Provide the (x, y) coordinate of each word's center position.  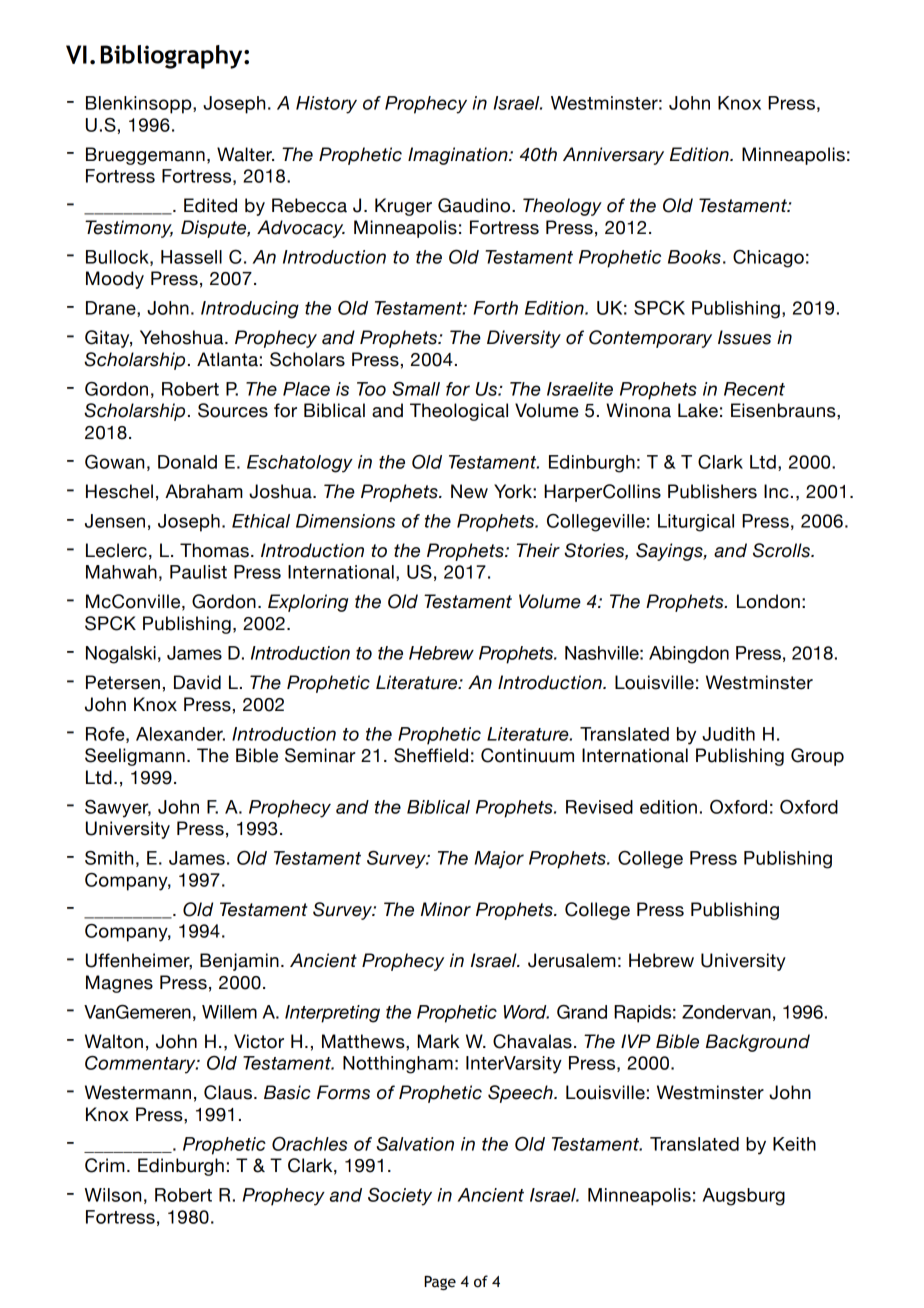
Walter (245, 154)
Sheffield (431, 755)
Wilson (113, 1195)
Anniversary (613, 156)
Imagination (459, 156)
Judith (728, 734)
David (197, 682)
